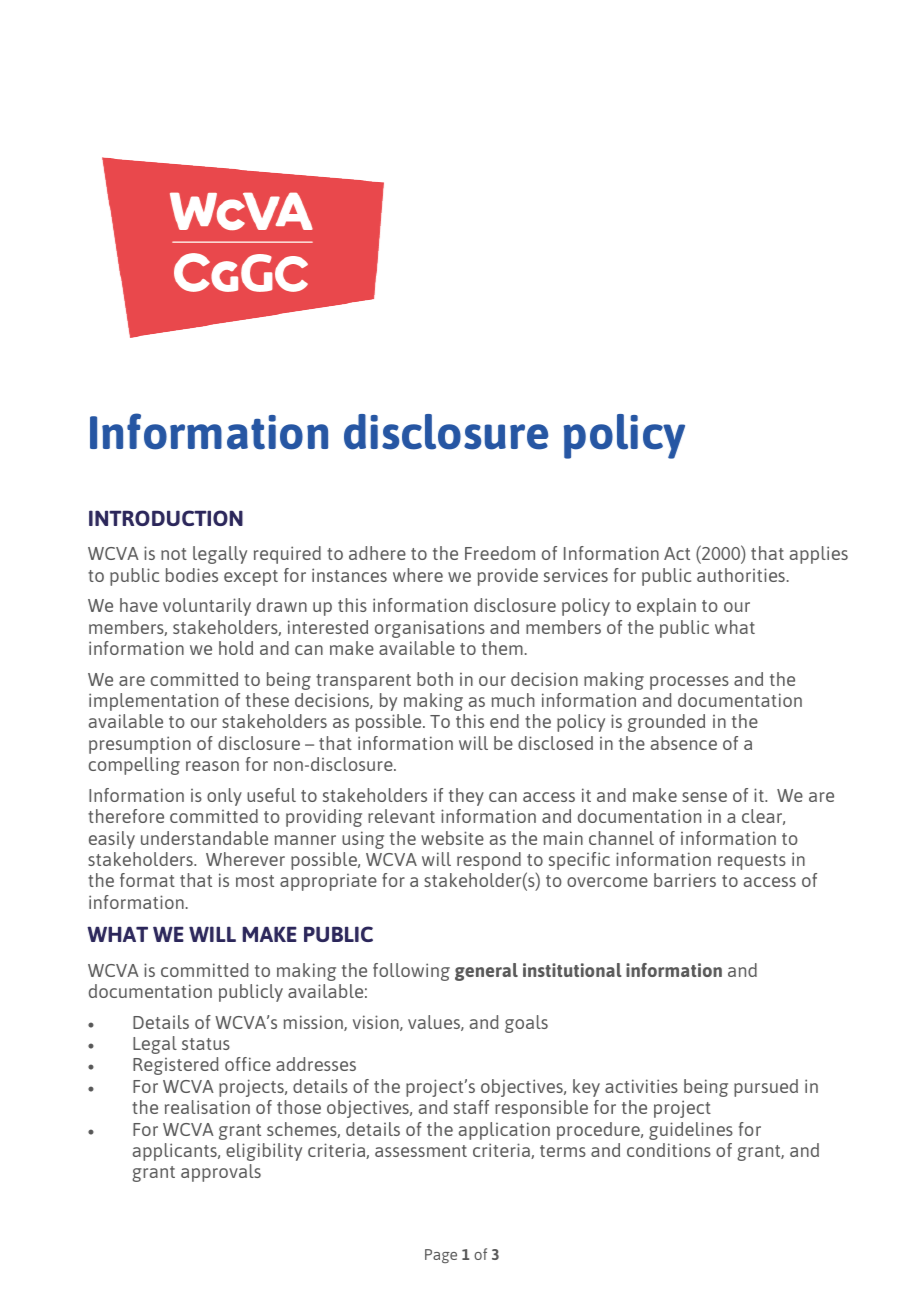 The image size is (924, 1308). Describe the element at coordinates (176, 1066) in the screenshot. I see `Registered` at that location.
